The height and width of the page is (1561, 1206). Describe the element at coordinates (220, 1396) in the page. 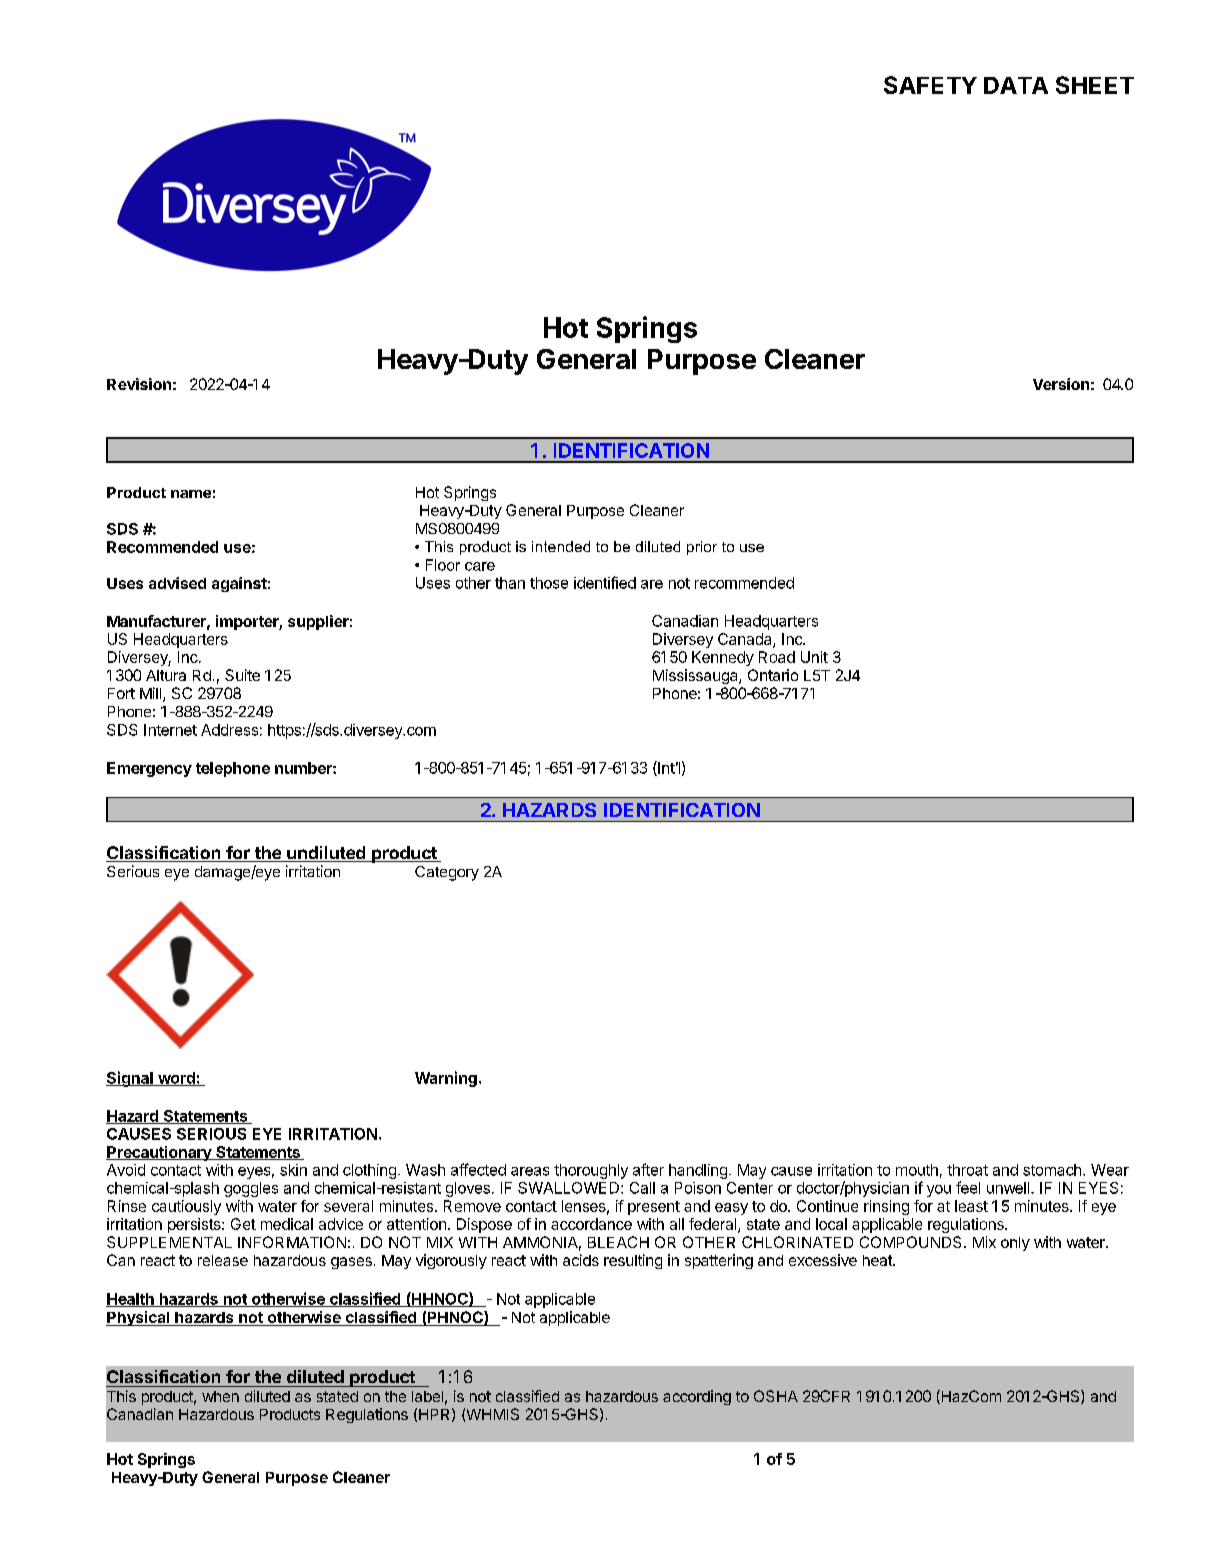

I see `when` at that location.
